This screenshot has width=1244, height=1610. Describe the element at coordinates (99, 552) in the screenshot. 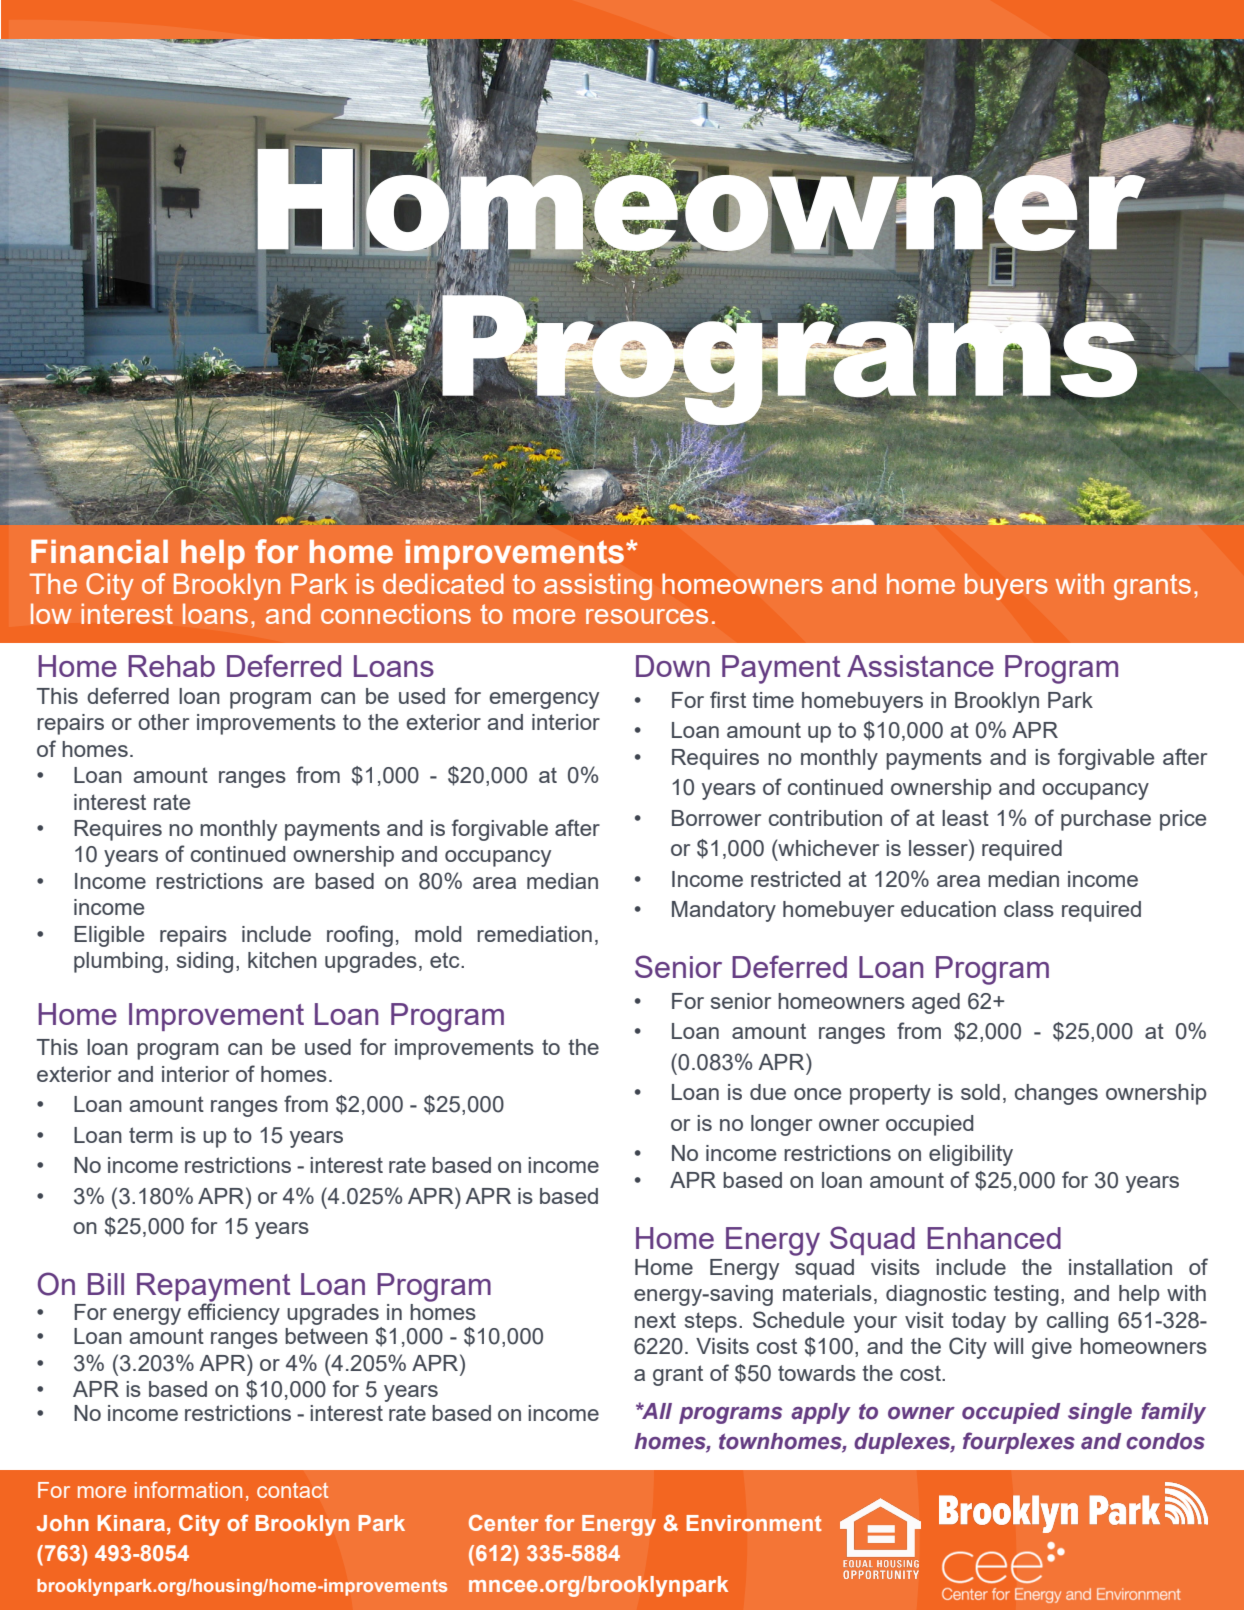

I see `Financial` at that location.
